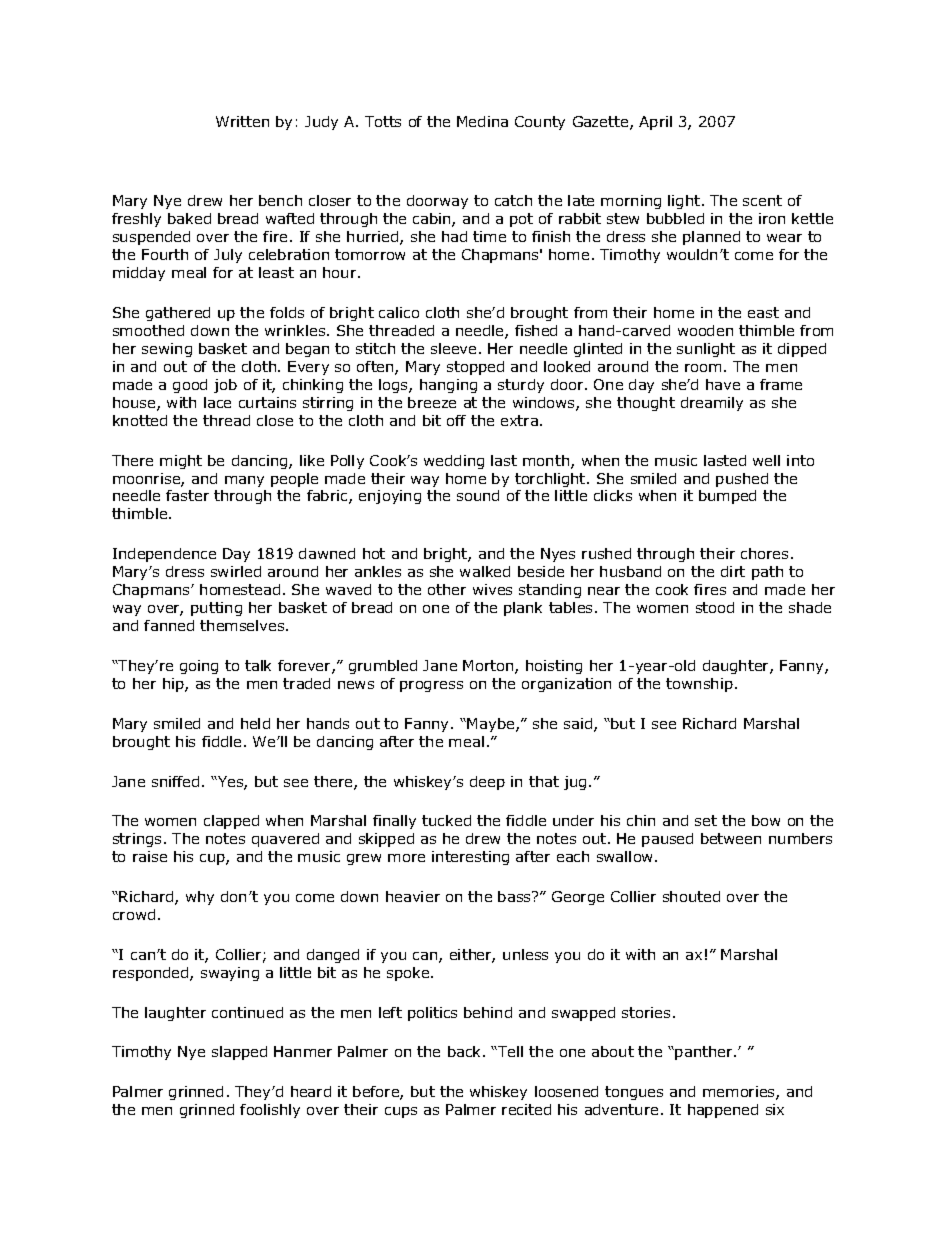  What do you see at coordinates (731, 838) in the screenshot?
I see `between` at bounding box center [731, 838].
